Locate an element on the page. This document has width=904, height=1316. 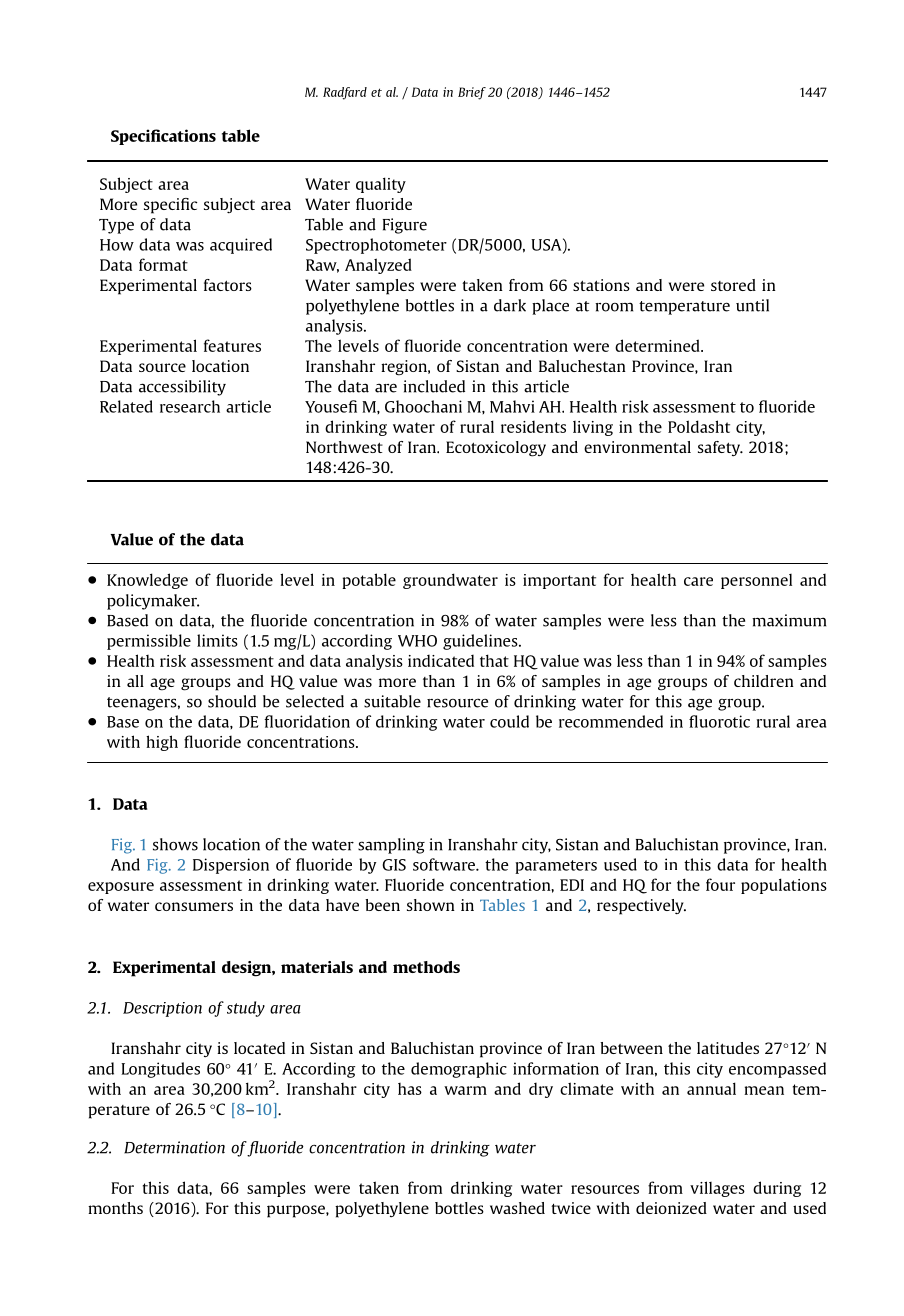
Brief is located at coordinates (472, 93).
